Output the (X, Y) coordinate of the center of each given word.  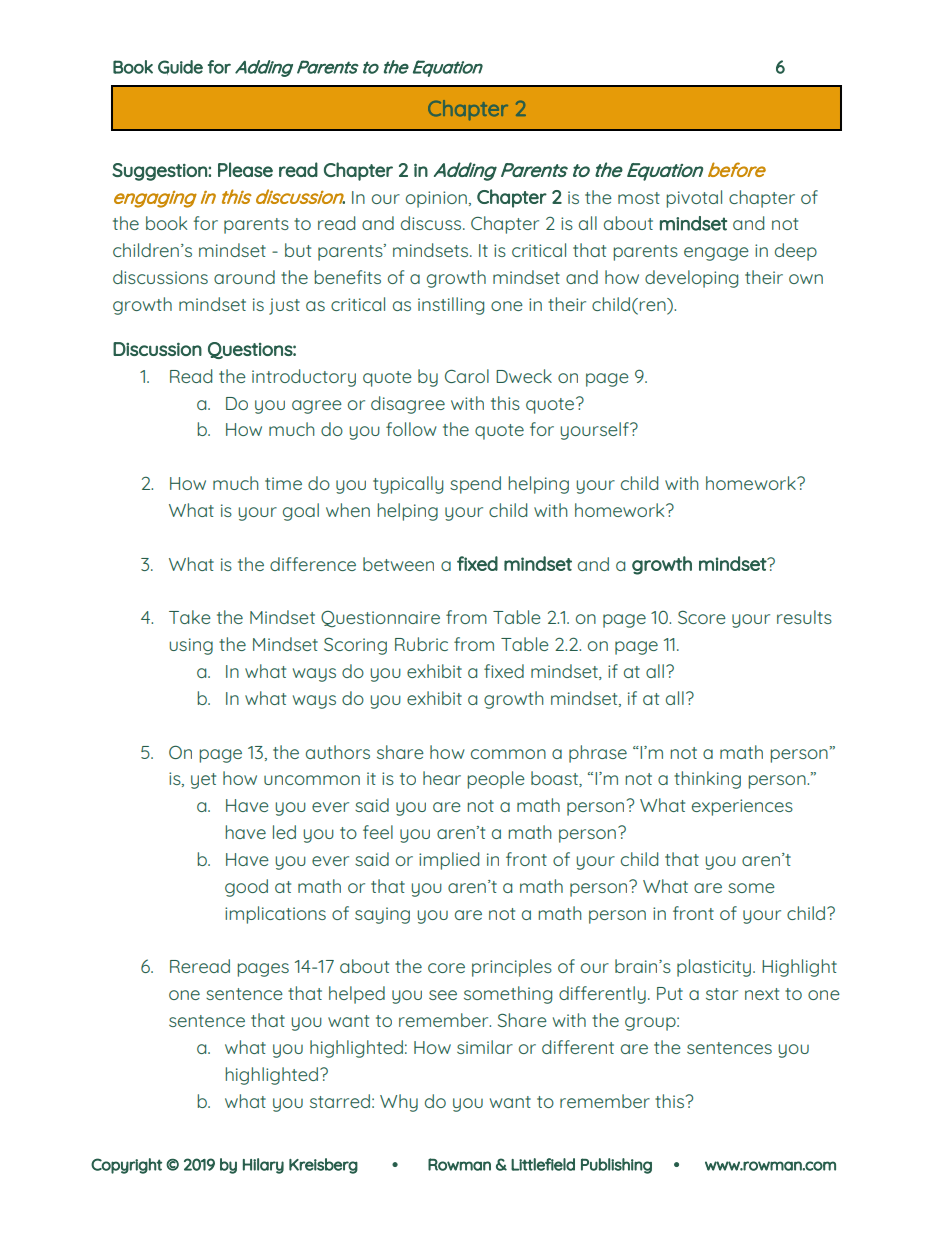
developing (691, 279)
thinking (707, 780)
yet (203, 781)
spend (475, 485)
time (283, 483)
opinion (436, 199)
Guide (180, 67)
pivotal (694, 199)
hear (442, 778)
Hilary (263, 1166)
